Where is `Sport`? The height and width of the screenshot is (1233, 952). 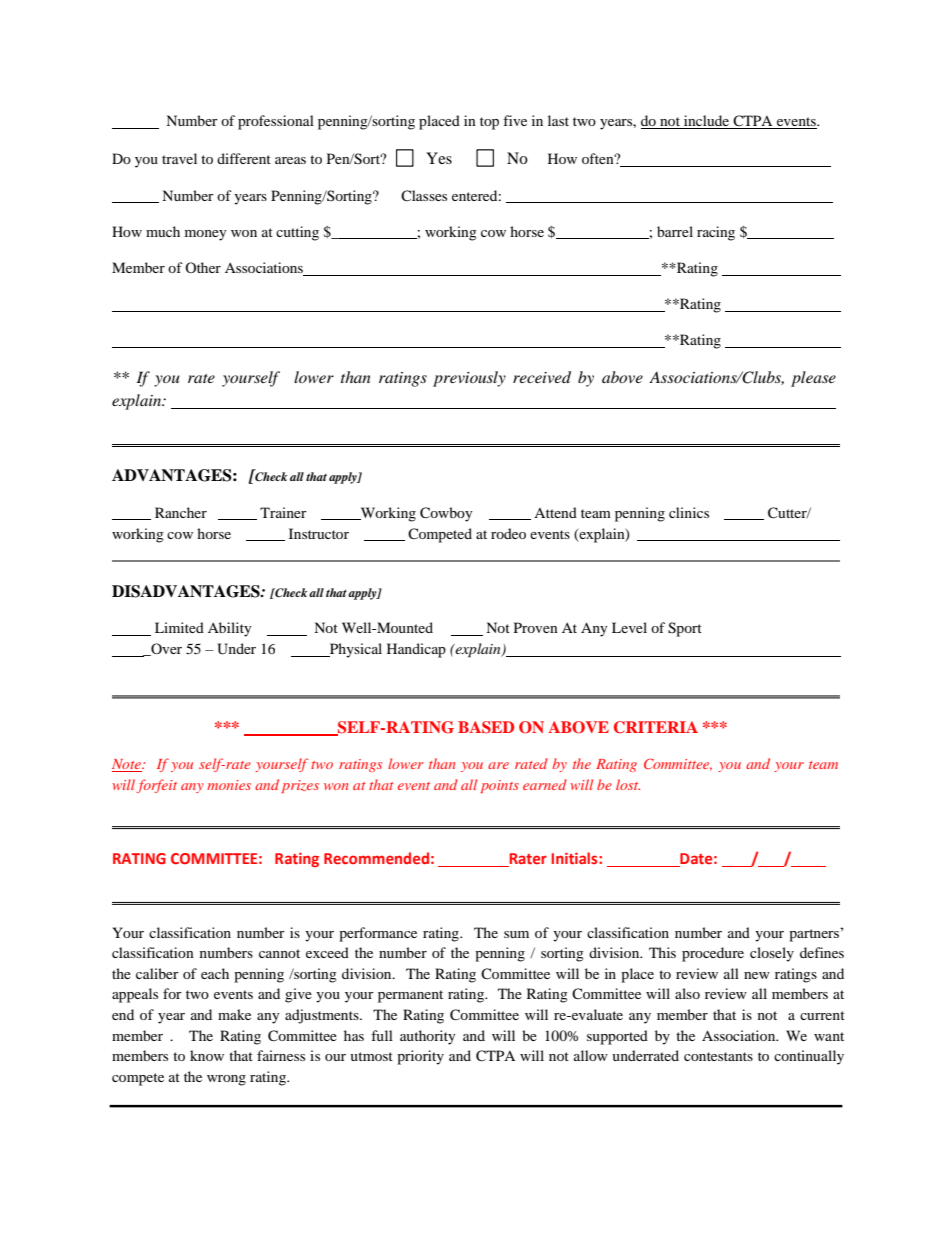
Sport is located at coordinates (685, 629).
